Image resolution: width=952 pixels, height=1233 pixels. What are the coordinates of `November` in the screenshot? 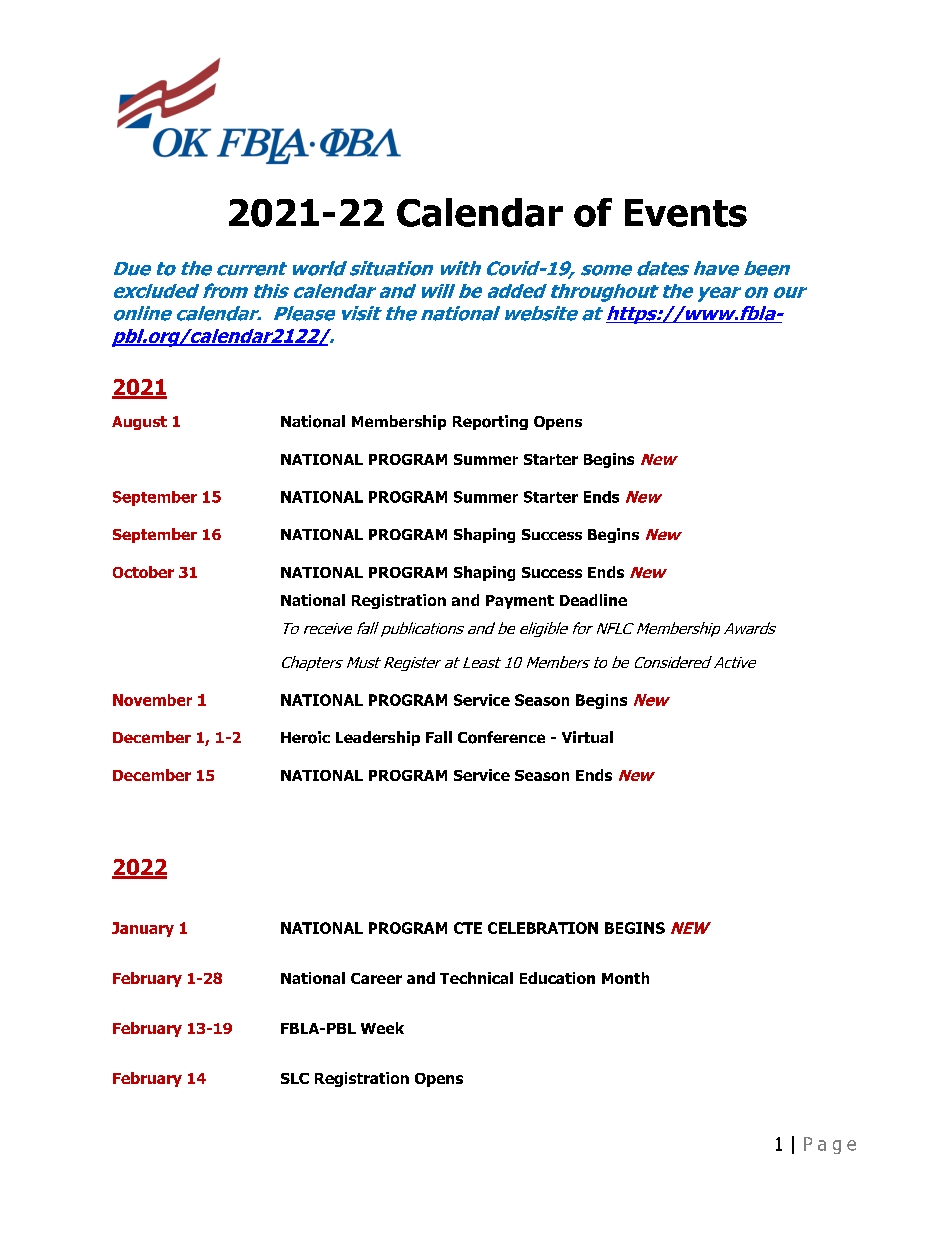 It's located at (152, 700).
